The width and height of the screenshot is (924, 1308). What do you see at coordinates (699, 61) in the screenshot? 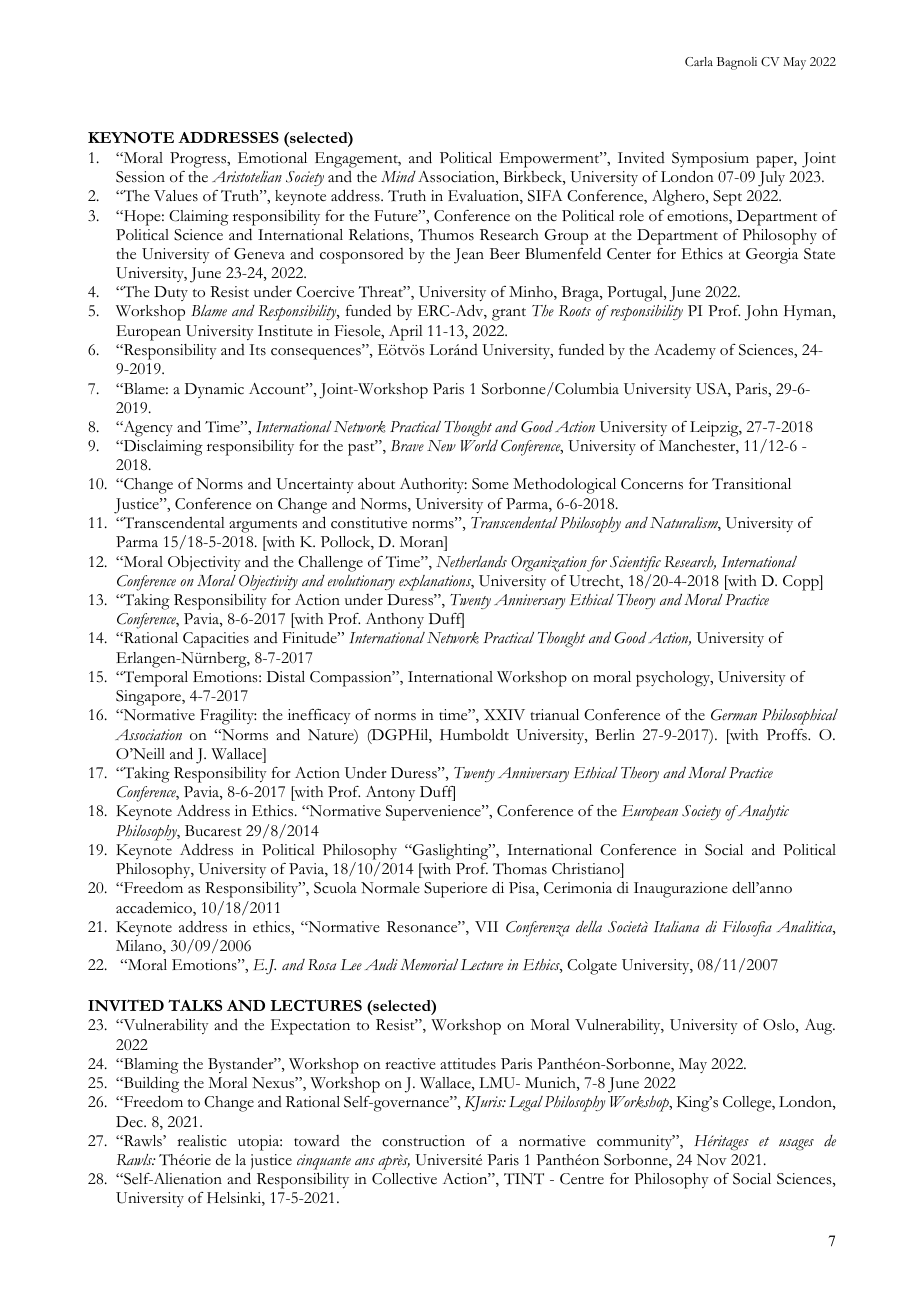
I see `Carla` at bounding box center [699, 61].
